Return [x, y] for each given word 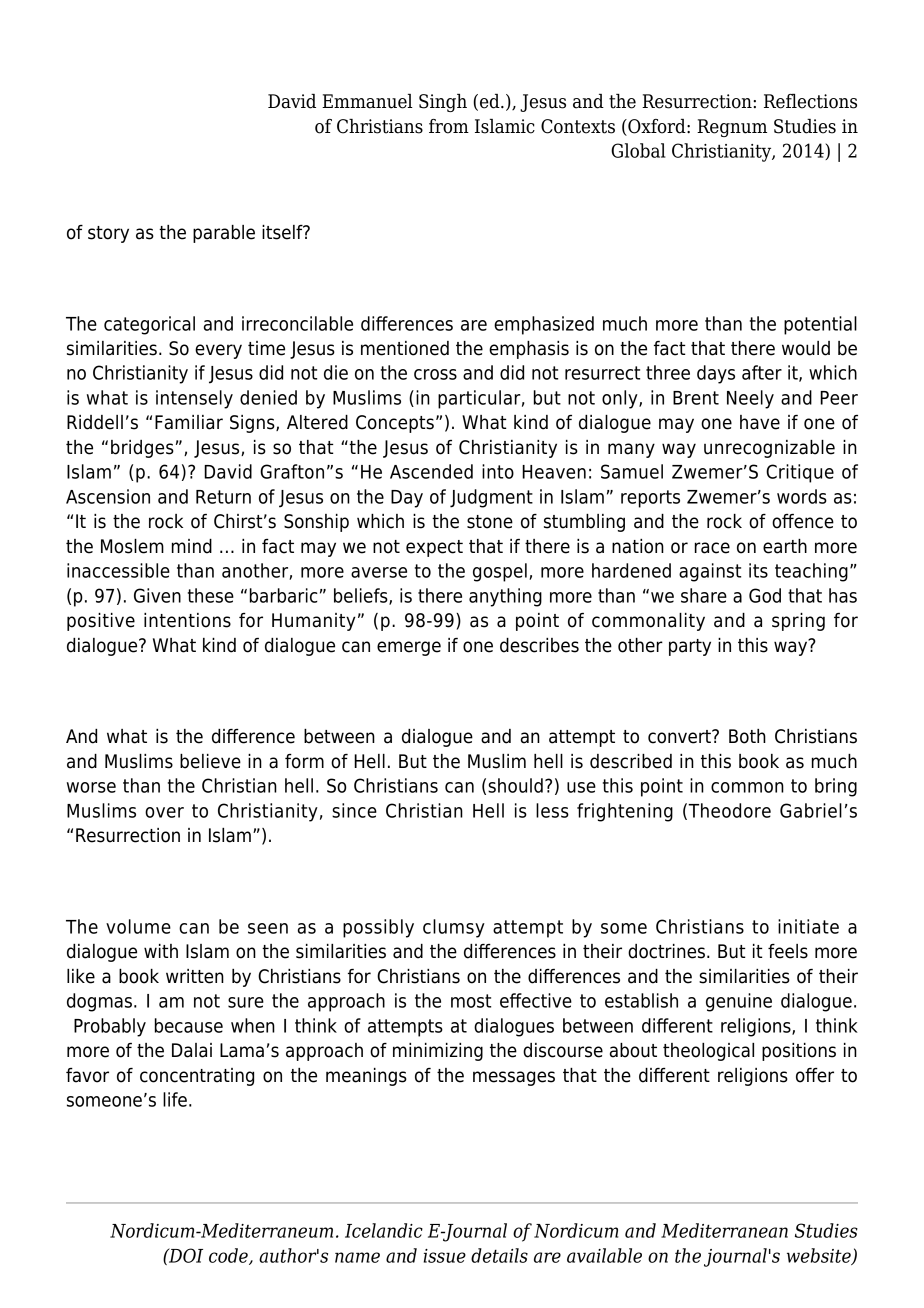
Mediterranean [724, 1230]
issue [445, 1256]
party [690, 647]
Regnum [732, 128]
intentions [187, 620]
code [229, 1256]
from [449, 126]
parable [224, 234]
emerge [409, 648]
